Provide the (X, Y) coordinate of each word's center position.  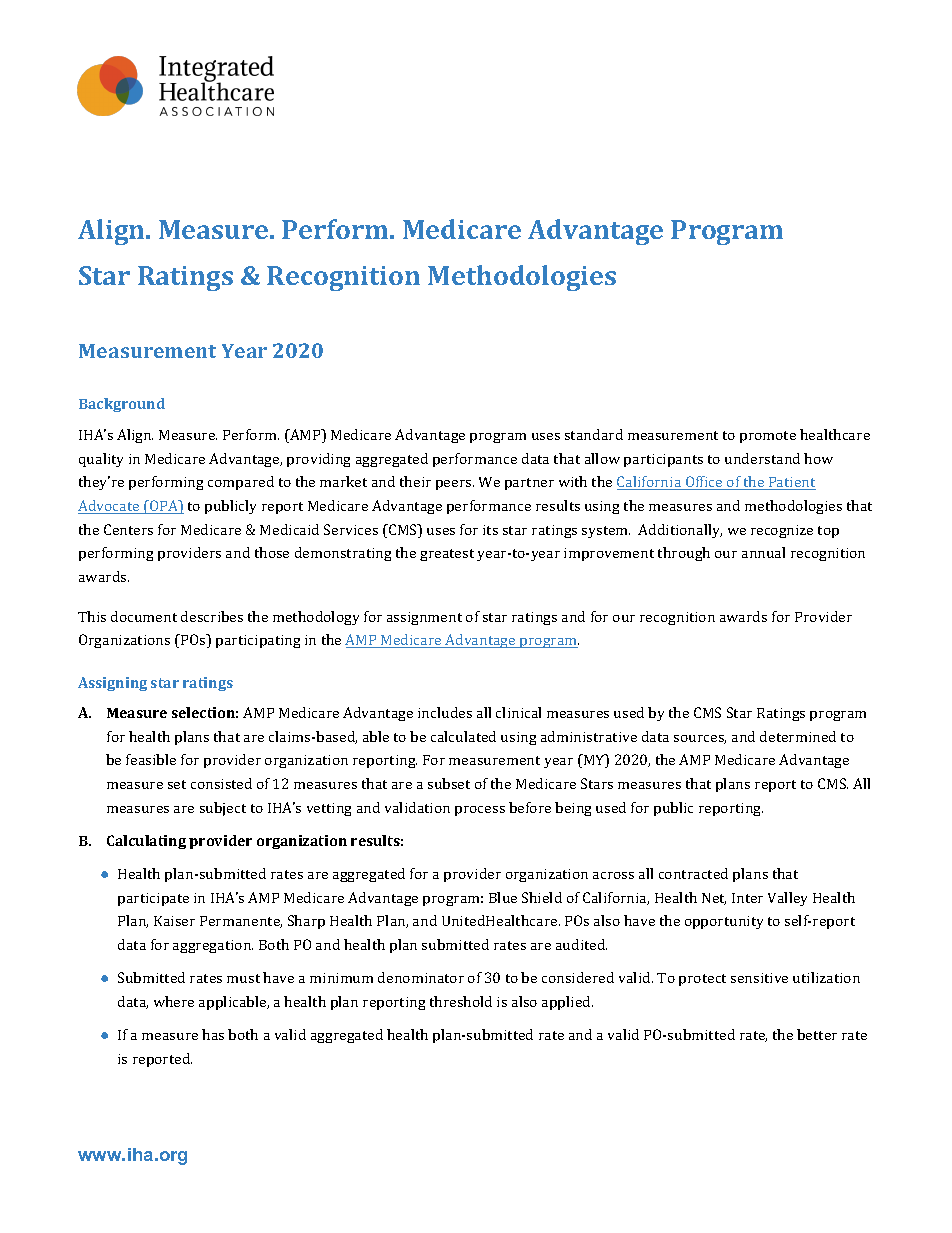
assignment (424, 618)
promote (768, 437)
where (174, 1001)
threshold (461, 1001)
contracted (693, 873)
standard (594, 434)
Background (122, 405)
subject (223, 809)
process (480, 811)
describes (212, 616)
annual (763, 552)
